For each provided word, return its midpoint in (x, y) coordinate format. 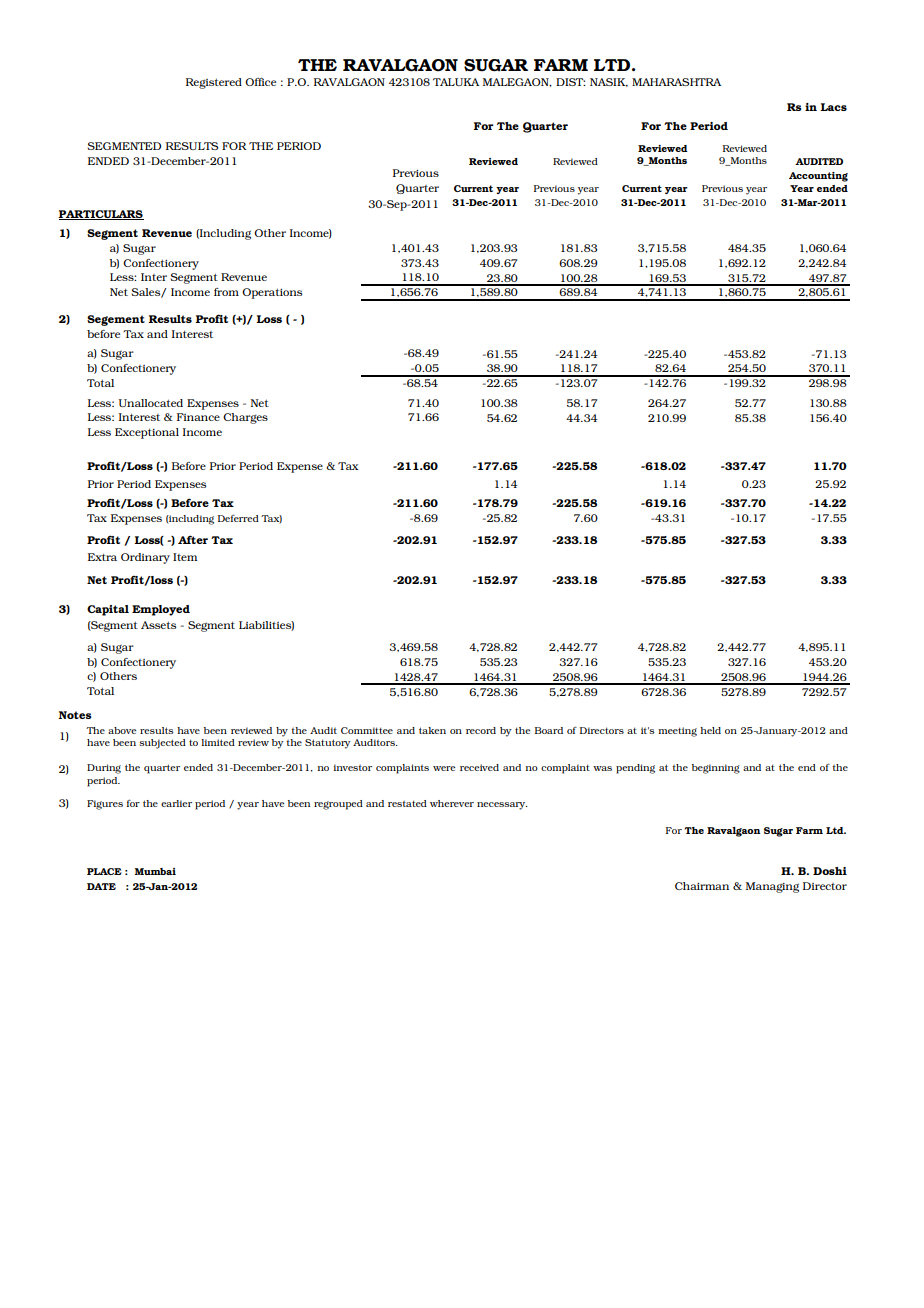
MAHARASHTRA (676, 82)
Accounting (818, 177)
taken (432, 730)
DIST (570, 82)
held (710, 730)
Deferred (238, 518)
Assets (158, 625)
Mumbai (155, 871)
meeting (677, 732)
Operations (272, 293)
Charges (245, 418)
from (226, 292)
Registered (214, 83)
